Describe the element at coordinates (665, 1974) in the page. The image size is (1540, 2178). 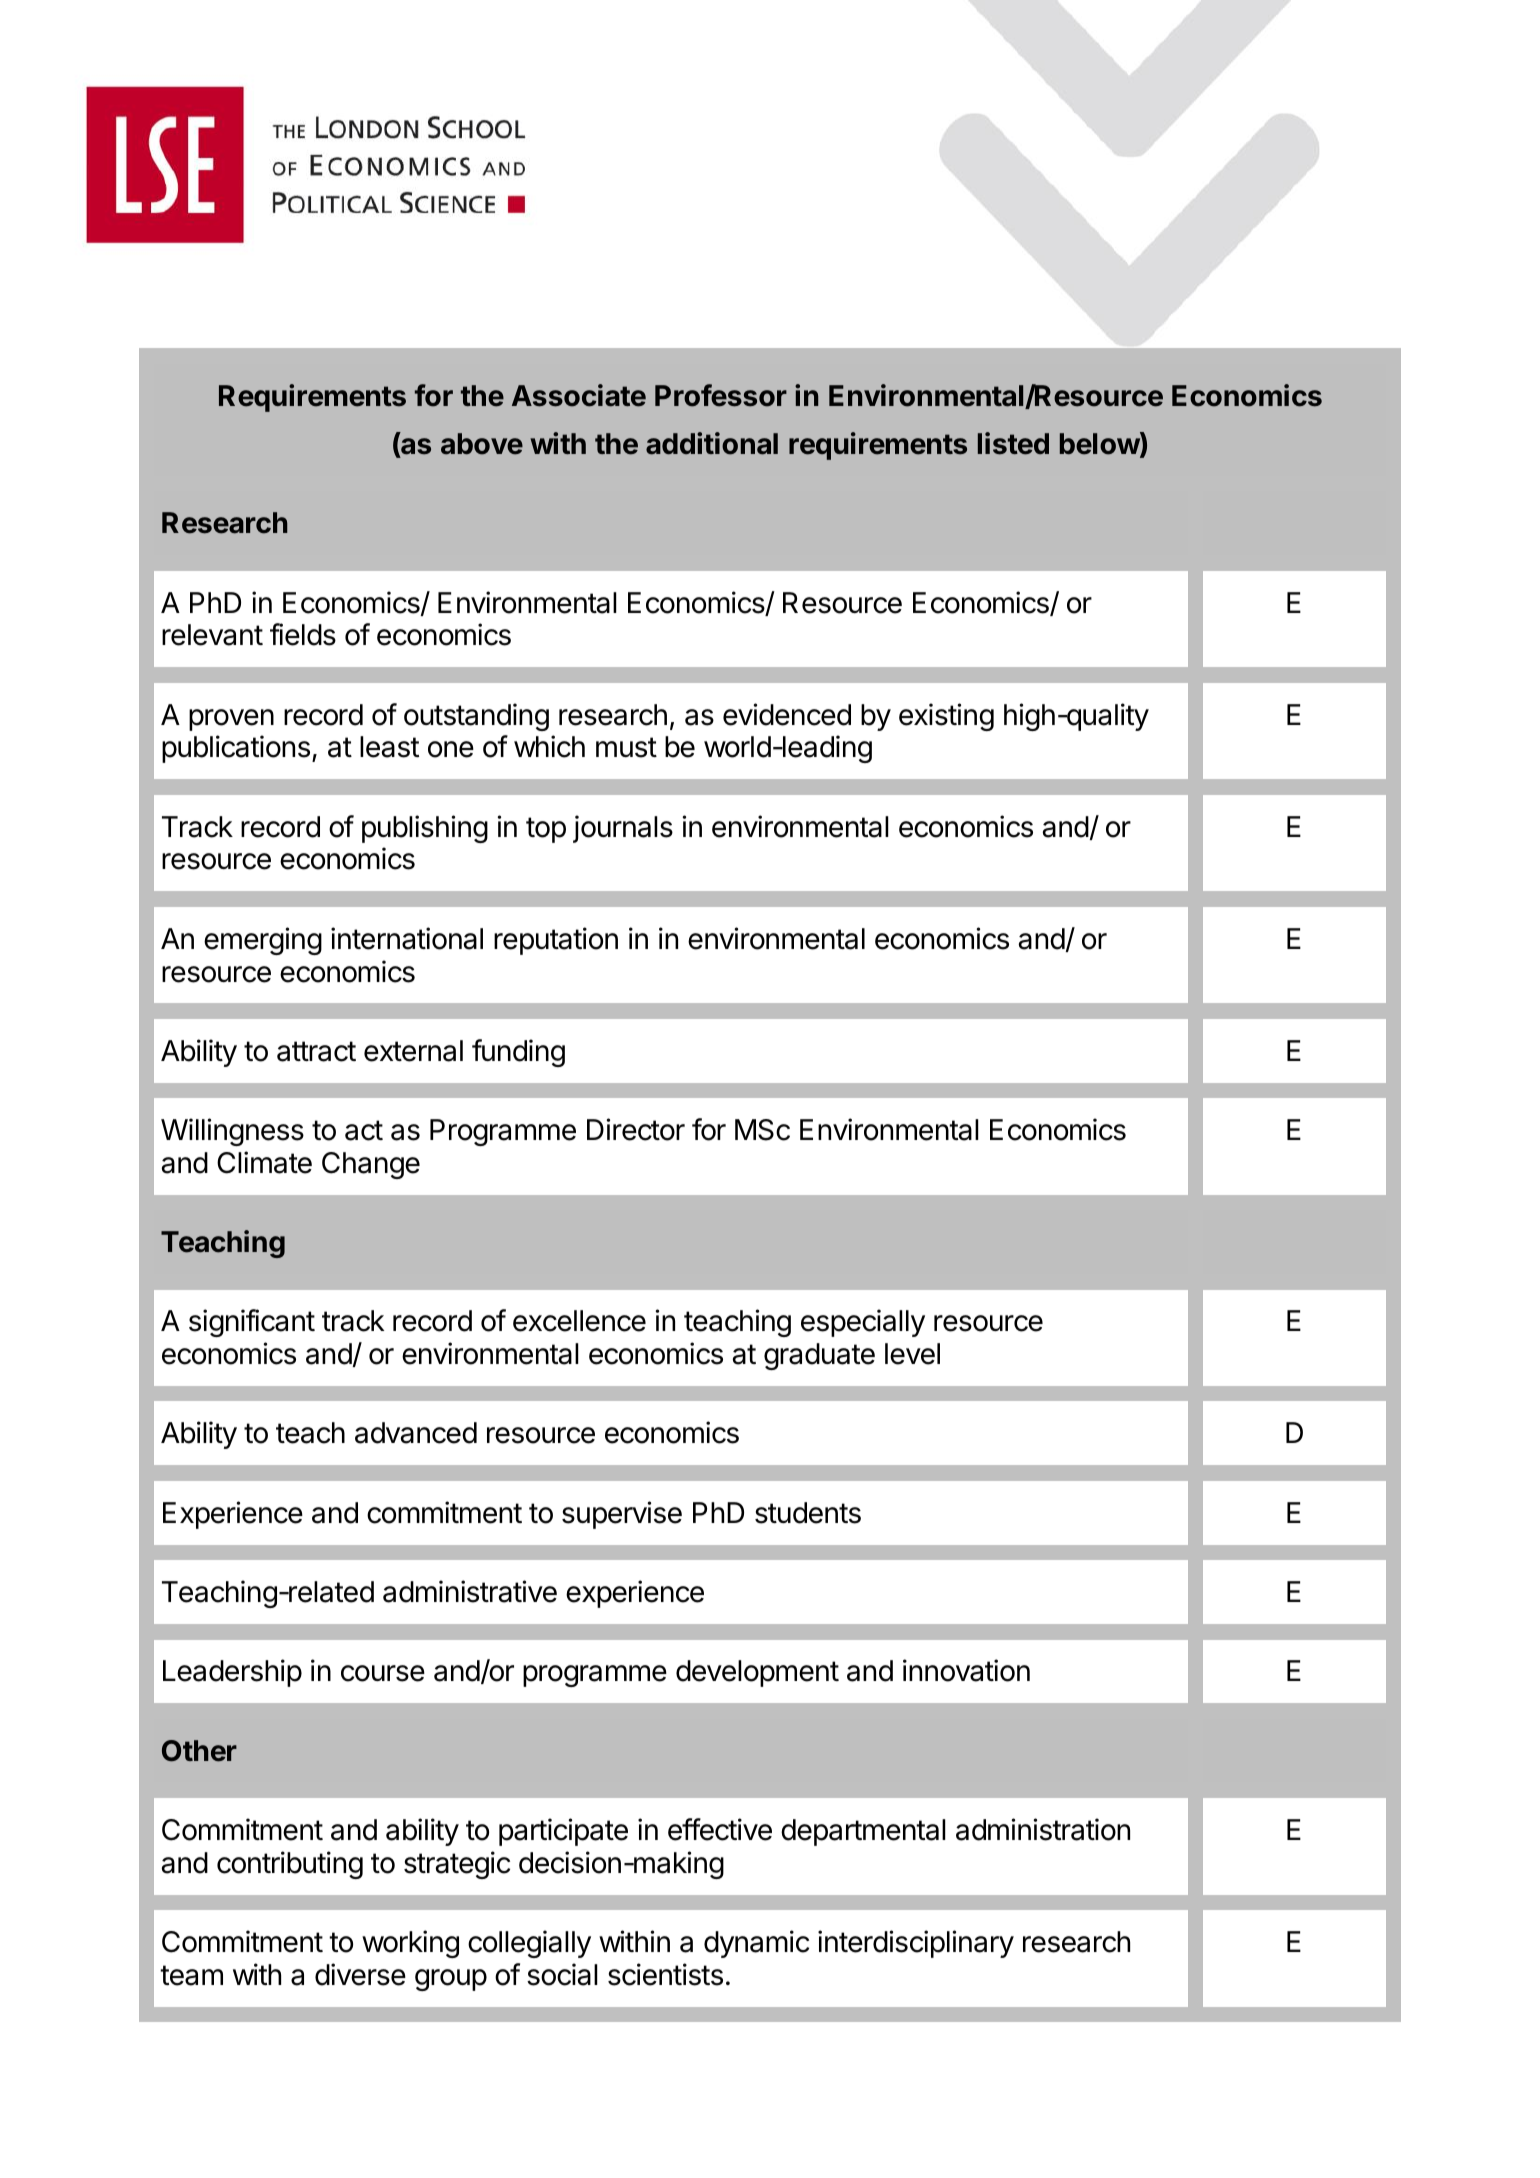
I see `scientists` at that location.
